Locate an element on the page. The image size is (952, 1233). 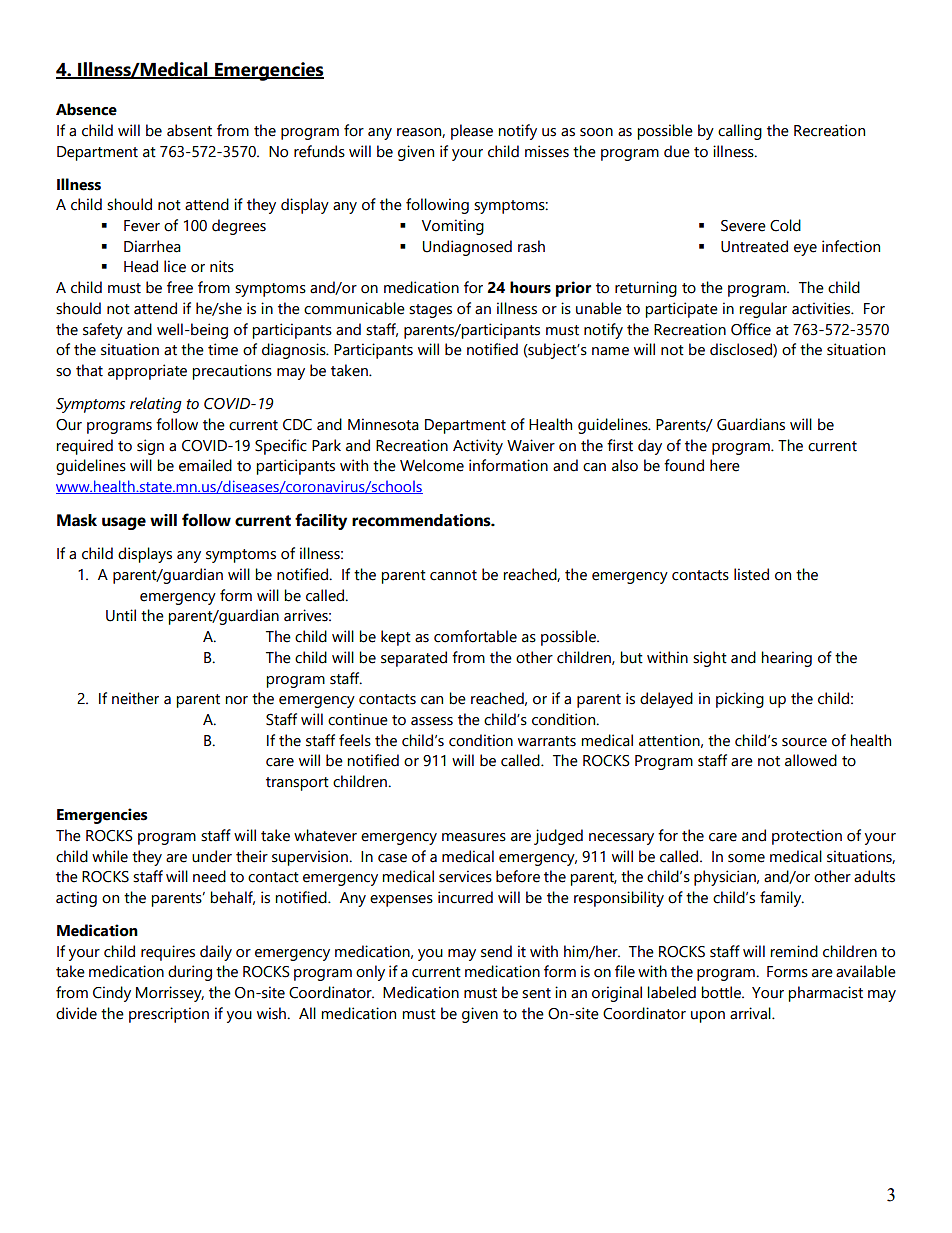
calling is located at coordinates (740, 132).
